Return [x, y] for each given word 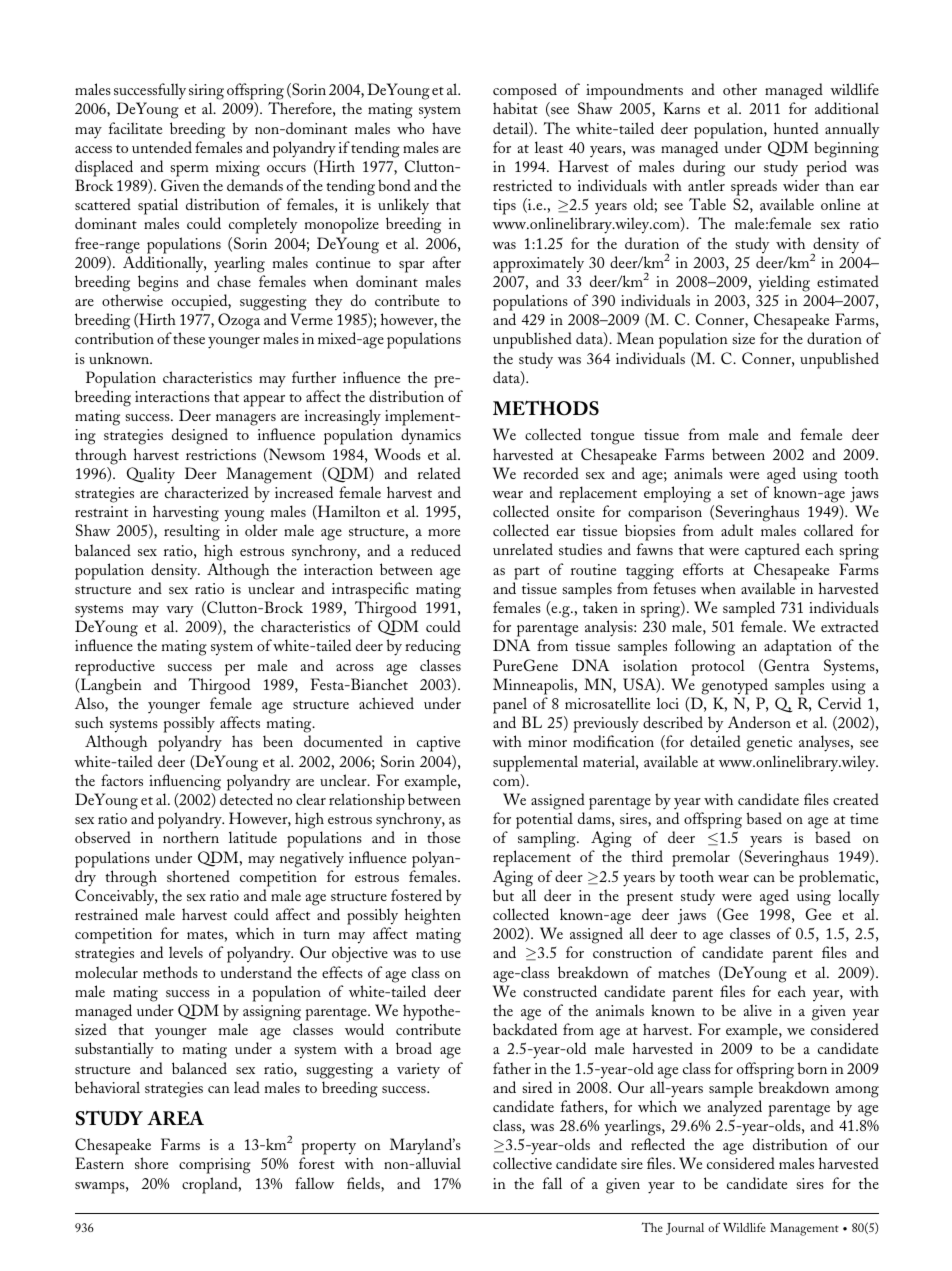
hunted [796, 128]
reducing [433, 647]
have [446, 128]
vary [179, 612]
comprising [215, 1166]
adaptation [798, 647]
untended [162, 147]
